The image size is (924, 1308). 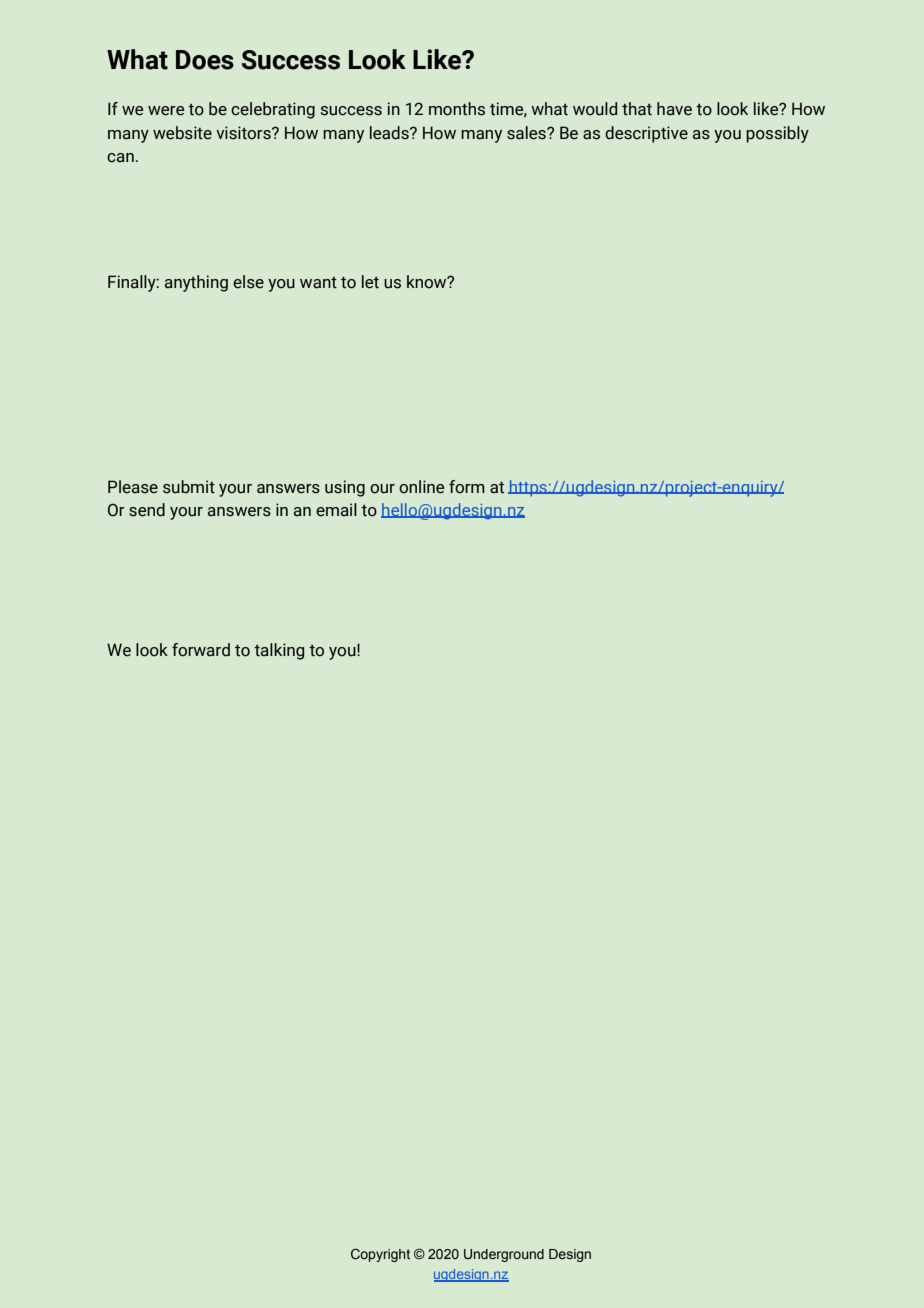 What do you see at coordinates (279, 651) in the image?
I see `talking` at bounding box center [279, 651].
